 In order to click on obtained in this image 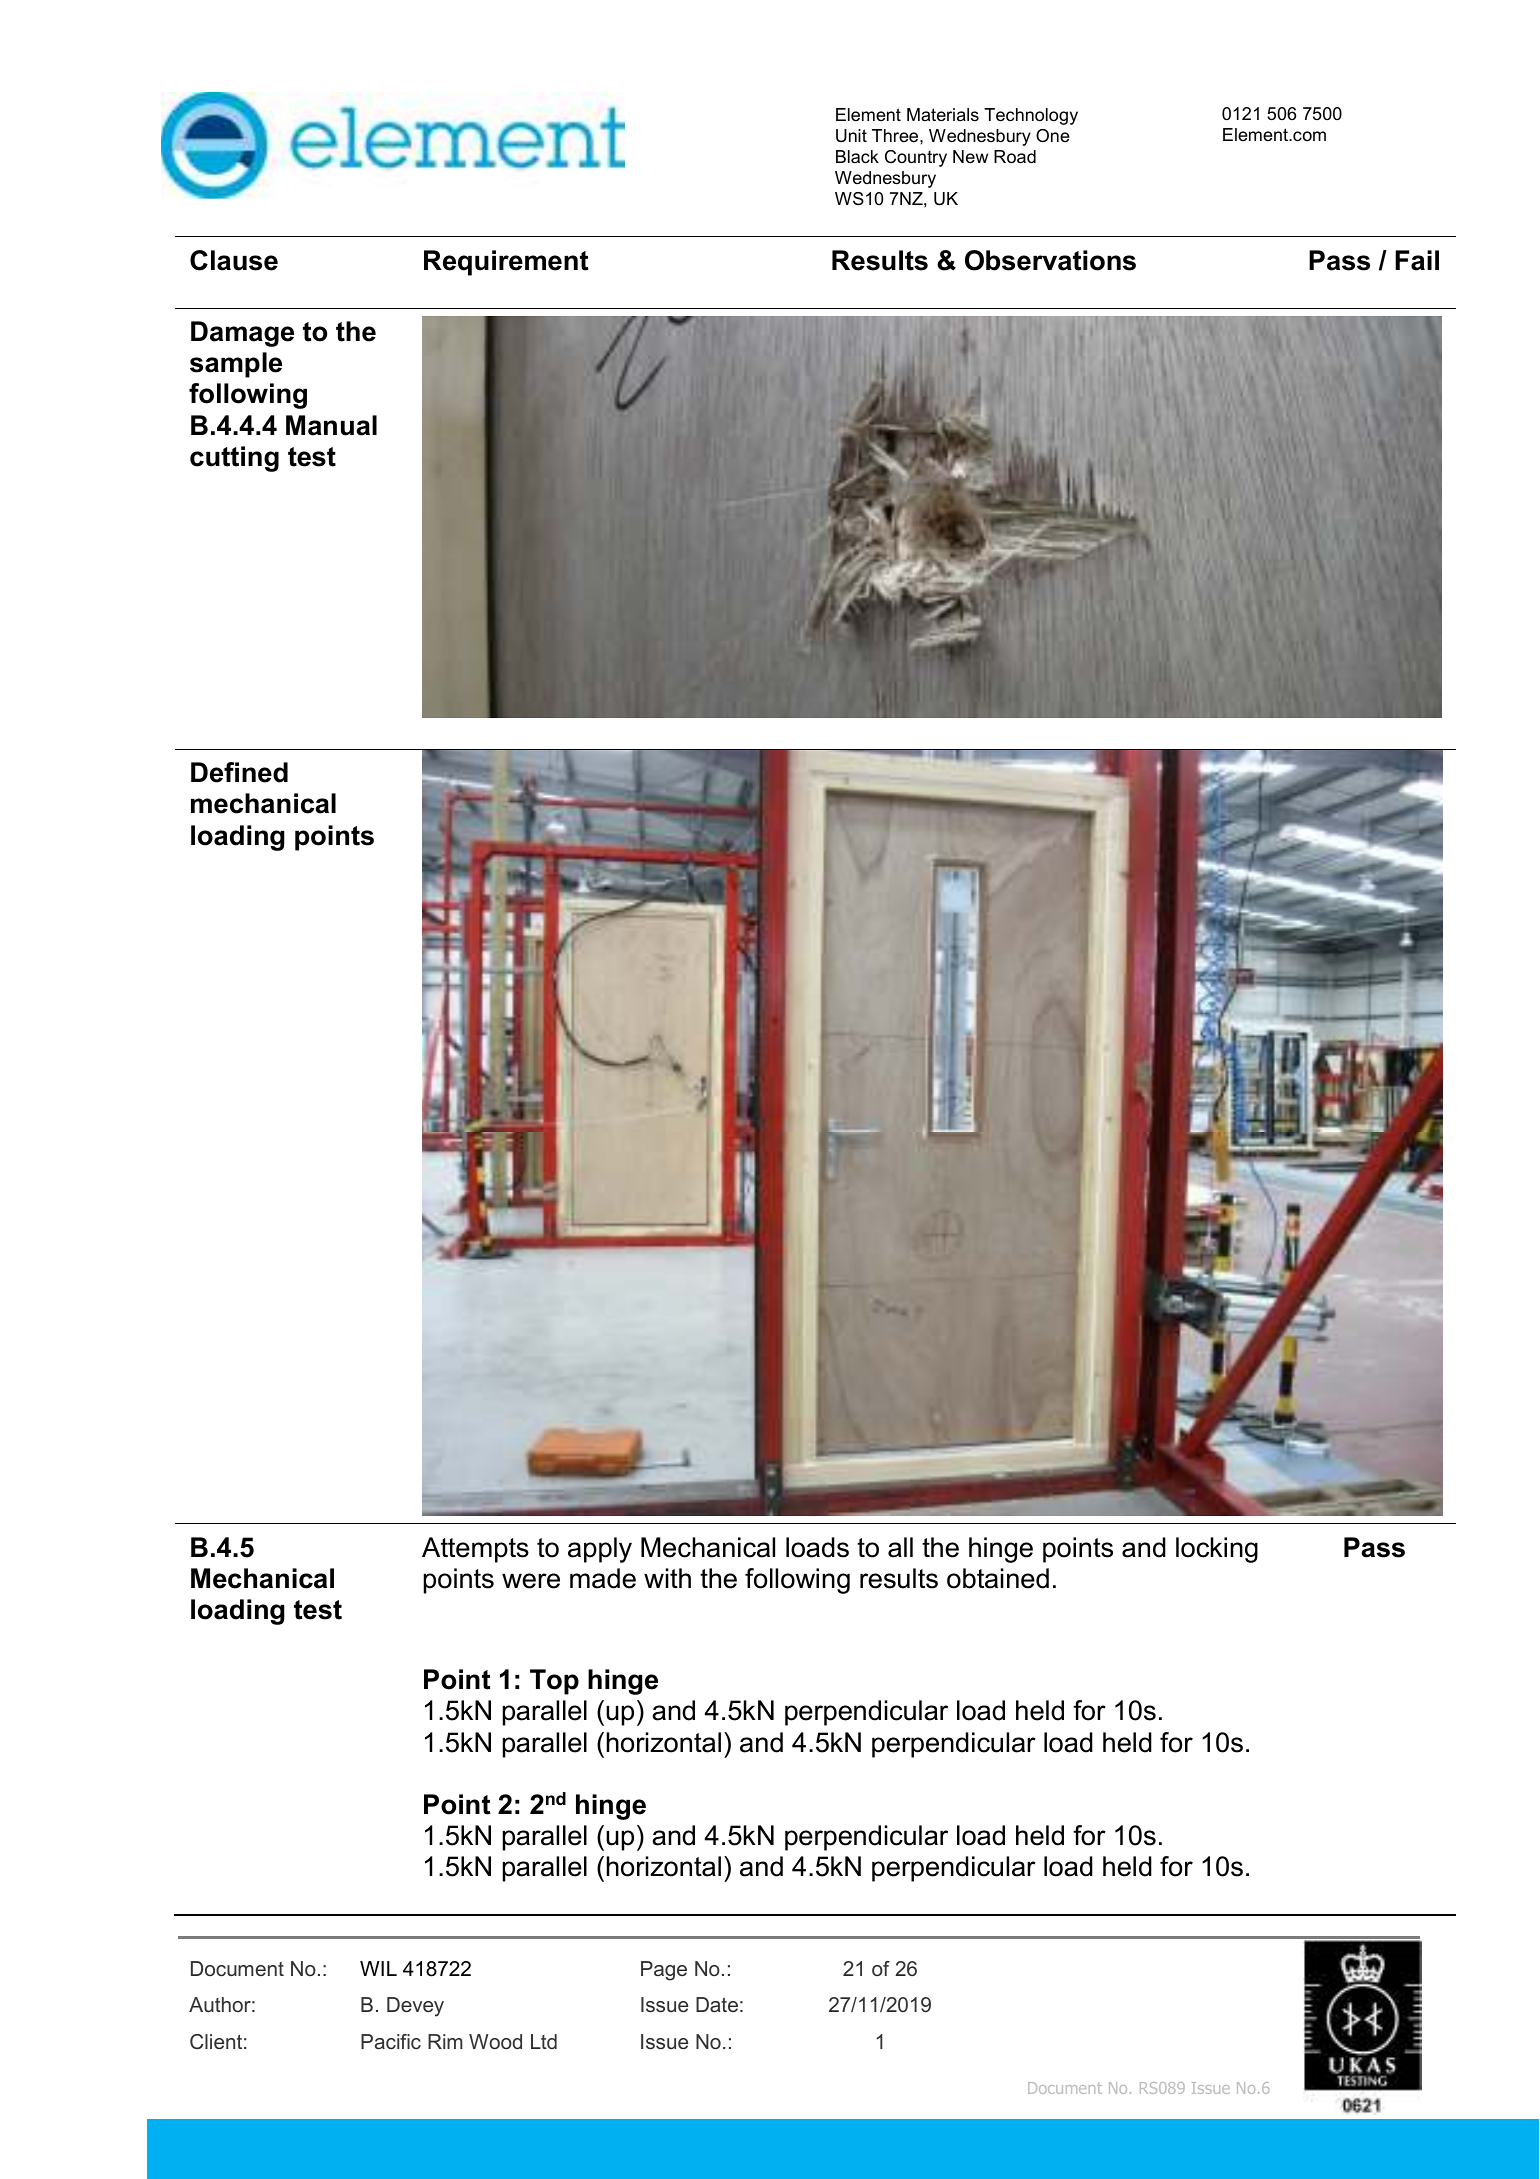, I will do `click(998, 1578)`.
